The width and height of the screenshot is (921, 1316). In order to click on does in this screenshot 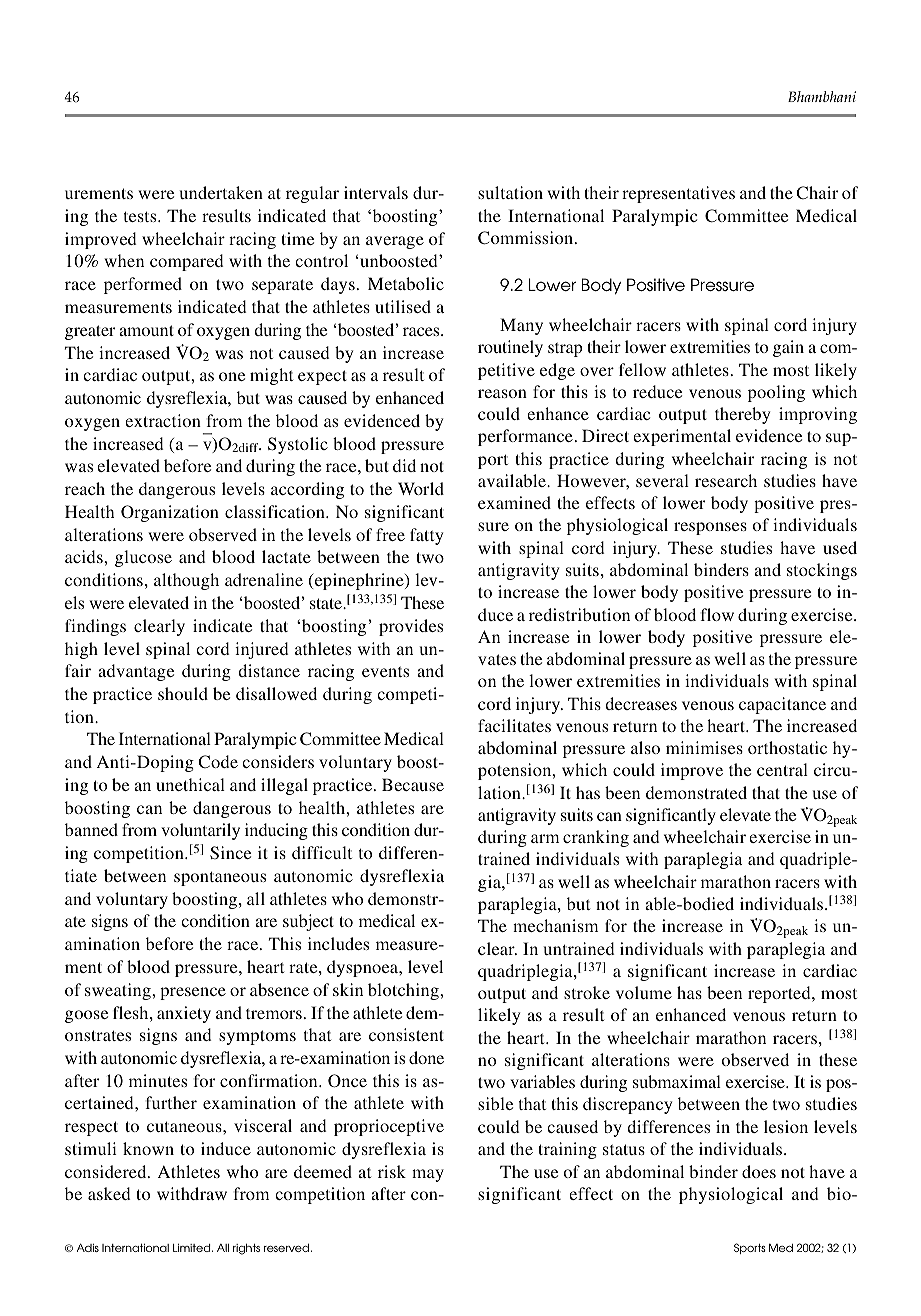, I will do `click(759, 1171)`.
